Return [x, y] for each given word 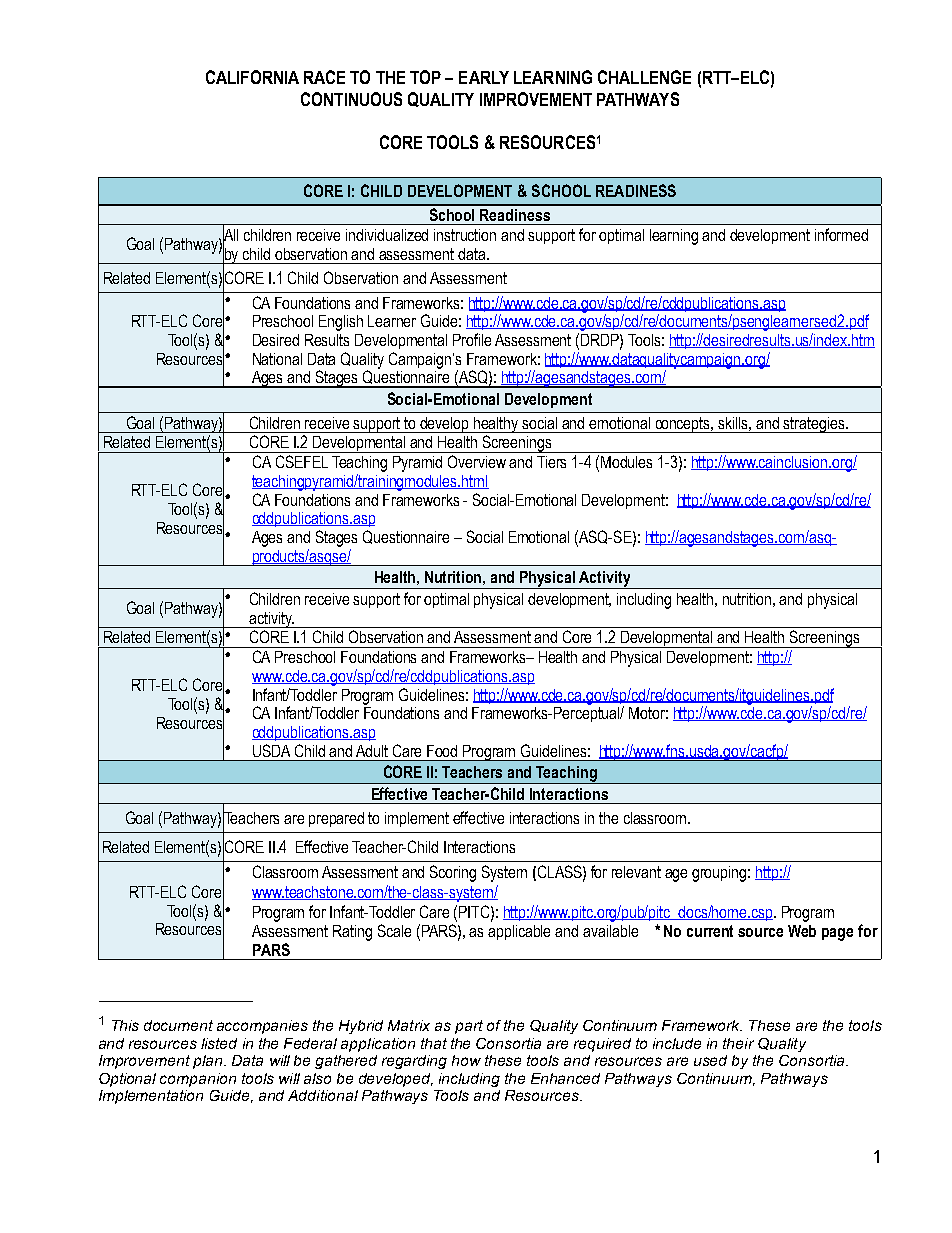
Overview [477, 461]
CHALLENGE [644, 77]
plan [209, 1062]
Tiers [551, 462]
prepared [336, 819]
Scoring [453, 873]
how [466, 1060]
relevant [636, 872]
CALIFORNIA [252, 77]
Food [442, 751]
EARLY [484, 77]
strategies [814, 425]
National [277, 359]
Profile [472, 339]
